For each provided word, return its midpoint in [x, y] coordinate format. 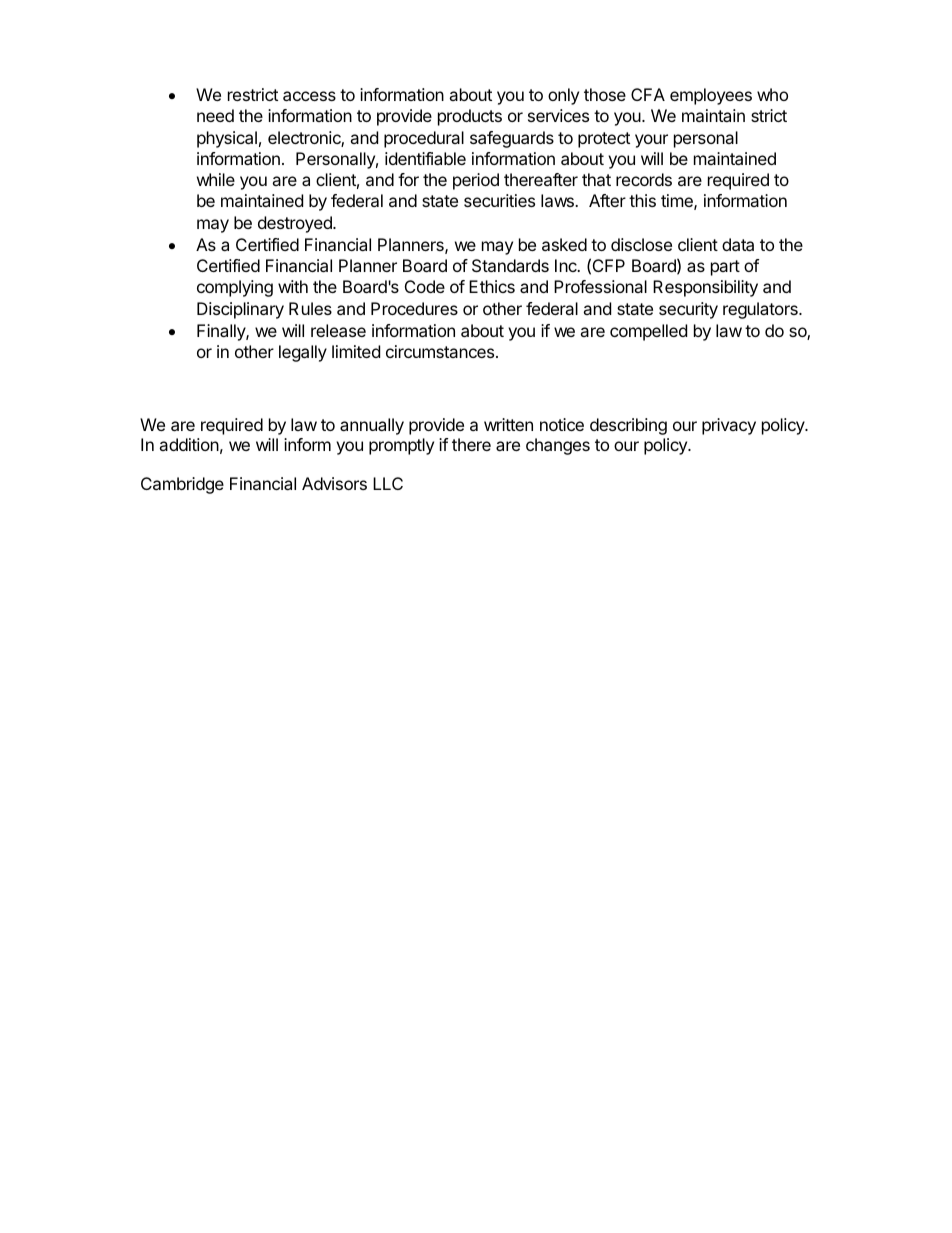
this [642, 200]
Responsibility [705, 288]
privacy [729, 426]
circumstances [441, 351]
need [215, 115]
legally [303, 353]
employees [711, 96]
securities [499, 200]
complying [235, 288]
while [216, 179]
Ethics [492, 286]
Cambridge [182, 485]
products [470, 117]
